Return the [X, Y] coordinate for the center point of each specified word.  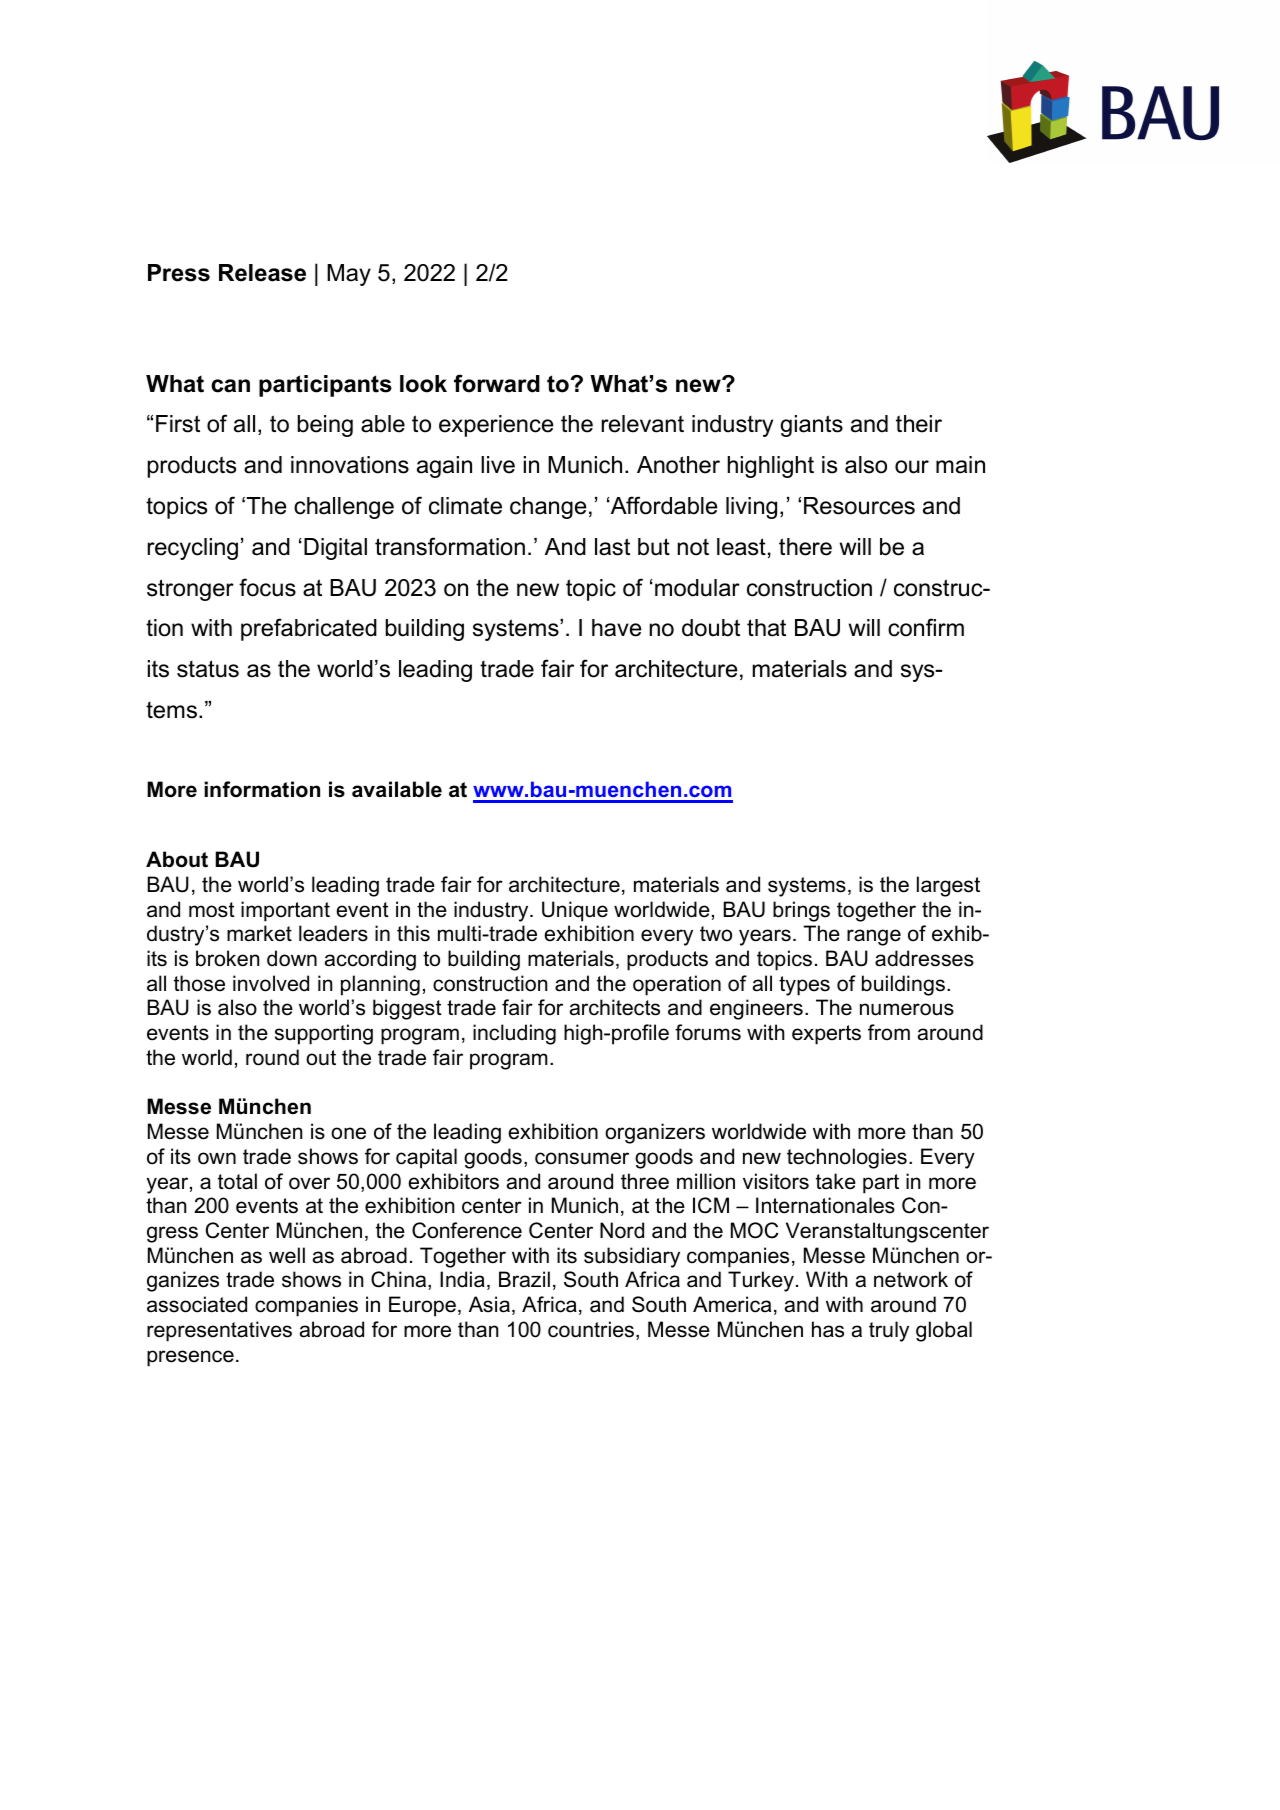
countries [592, 1330]
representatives [219, 1331]
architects [615, 1007]
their [919, 424]
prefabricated [309, 629]
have [617, 628]
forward [497, 383]
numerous [907, 1009]
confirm [926, 627]
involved [271, 983]
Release [262, 273]
